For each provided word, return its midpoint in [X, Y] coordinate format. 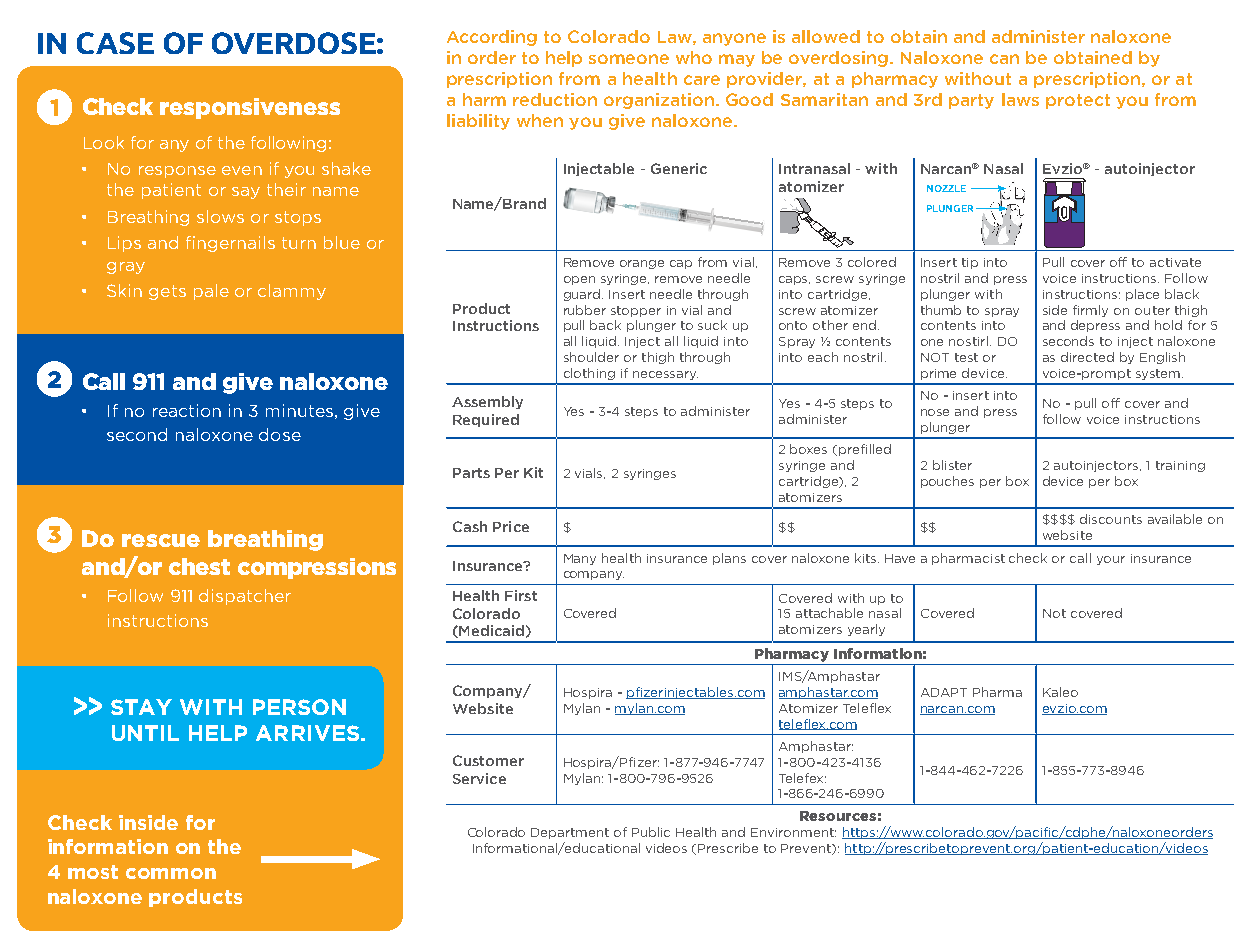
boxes [808, 449]
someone [629, 59]
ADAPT [944, 692]
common [171, 873]
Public [651, 832]
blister [952, 465]
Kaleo [1060, 692]
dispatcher [245, 597]
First [521, 595]
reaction [187, 410]
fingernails [230, 244]
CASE [115, 43]
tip [970, 263]
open [579, 280]
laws [1020, 99]
